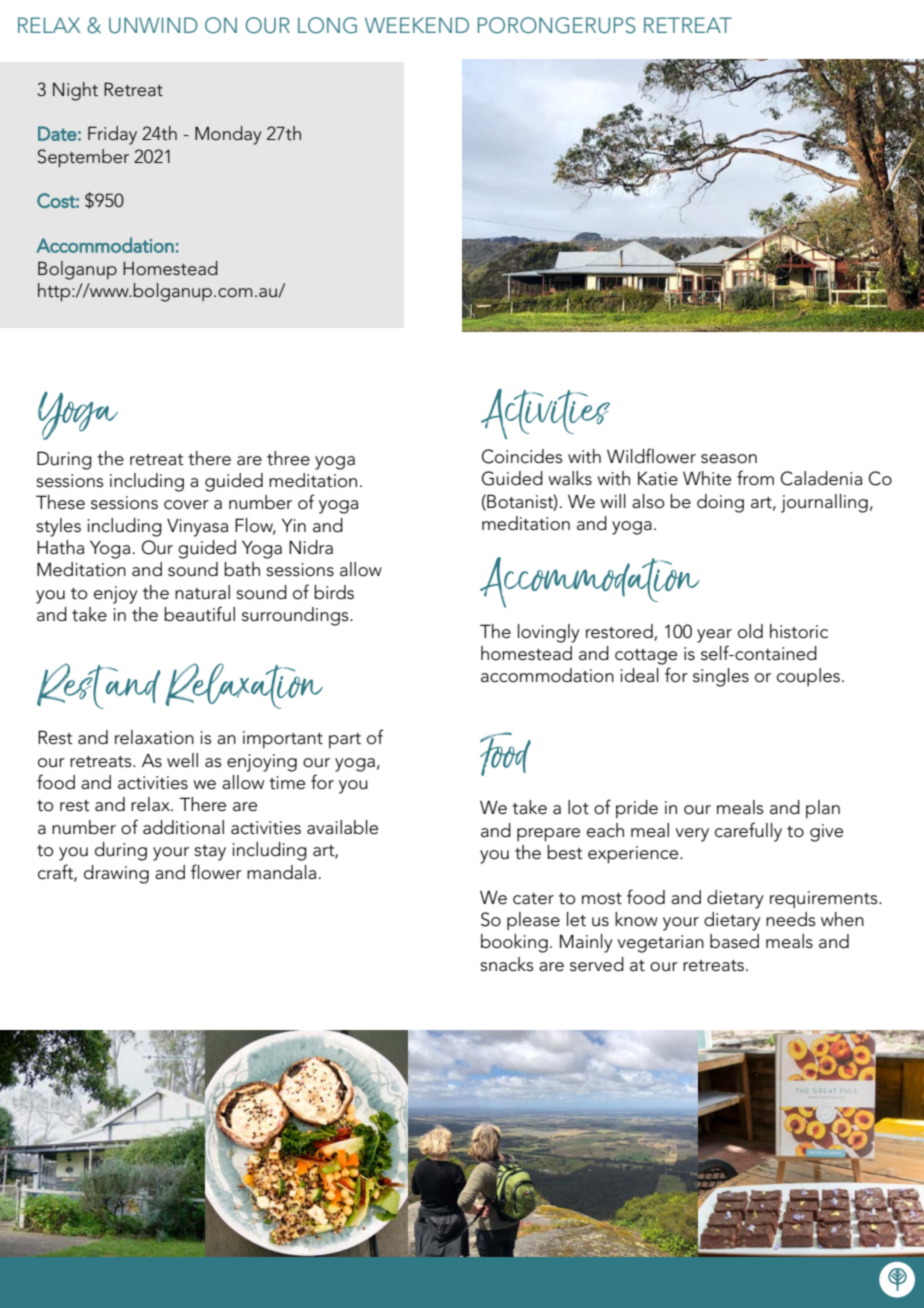 Image resolution: width=924 pixels, height=1308 pixels. What do you see at coordinates (522, 456) in the page?
I see `Coincides` at bounding box center [522, 456].
